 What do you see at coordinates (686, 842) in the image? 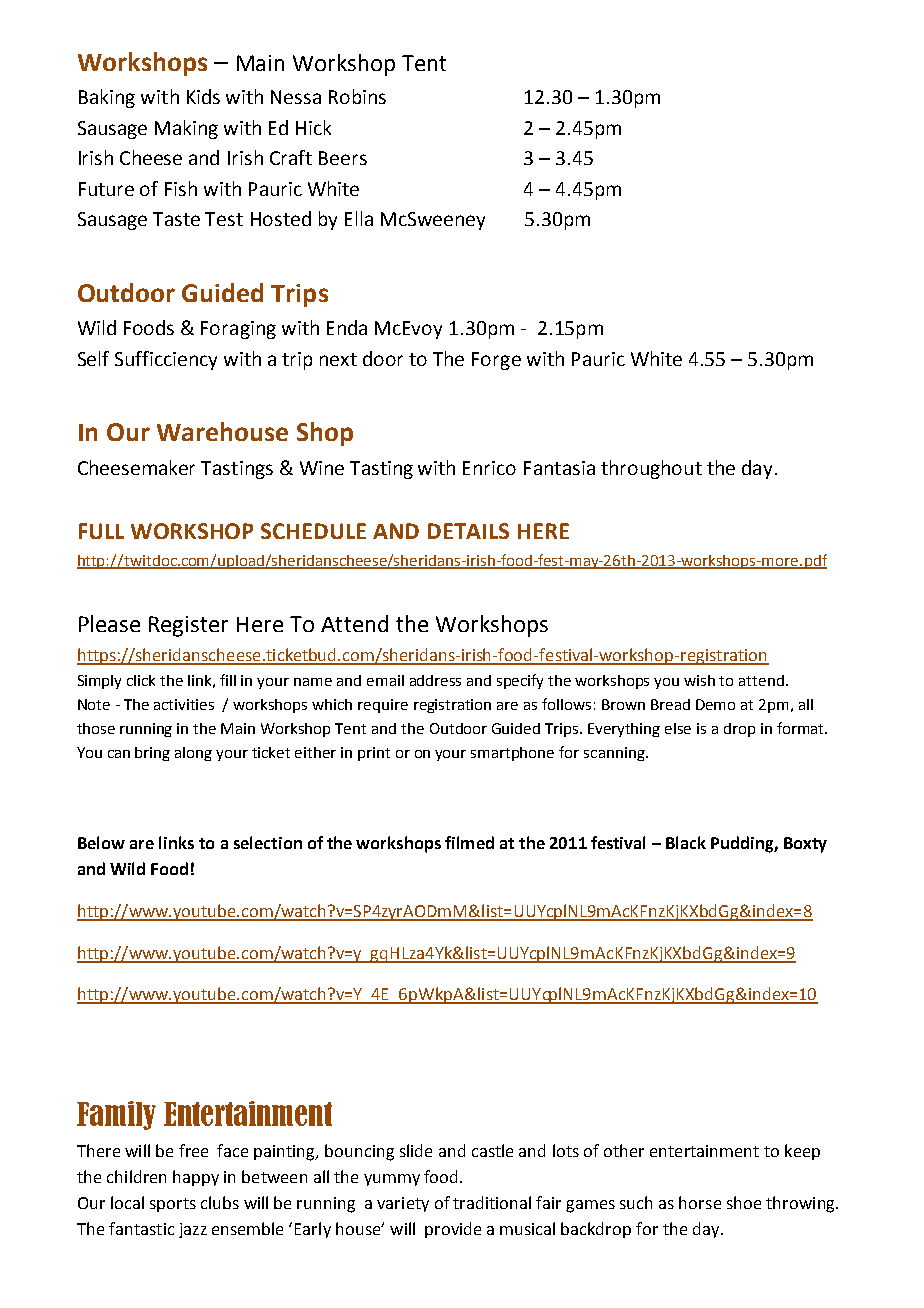
I see `Black` at bounding box center [686, 842].
